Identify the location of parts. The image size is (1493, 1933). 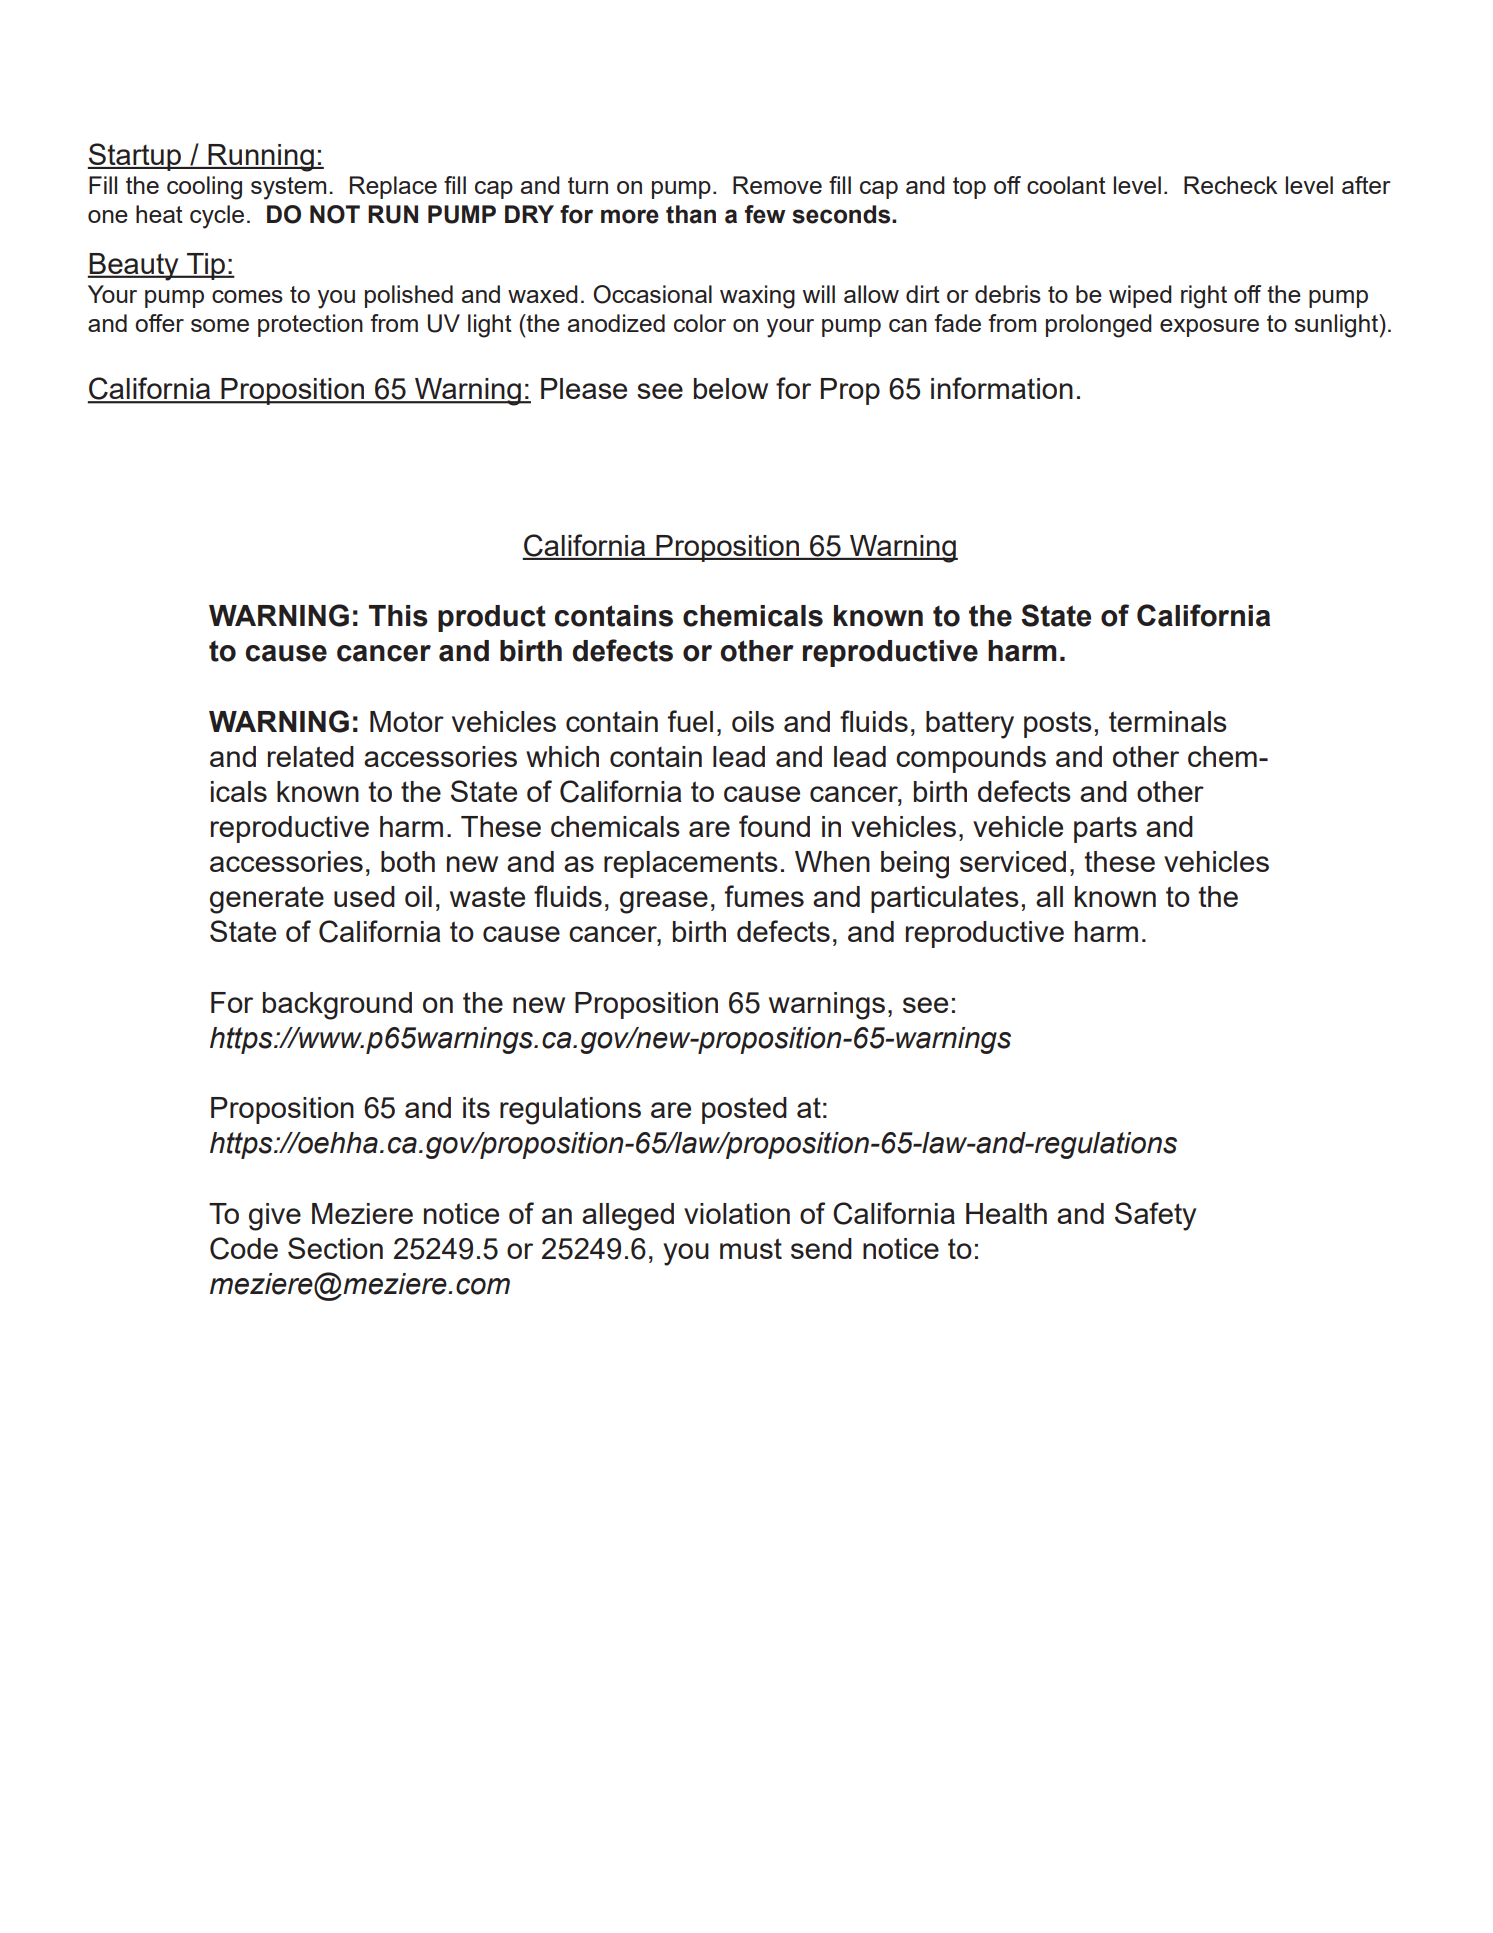
(1105, 829).
